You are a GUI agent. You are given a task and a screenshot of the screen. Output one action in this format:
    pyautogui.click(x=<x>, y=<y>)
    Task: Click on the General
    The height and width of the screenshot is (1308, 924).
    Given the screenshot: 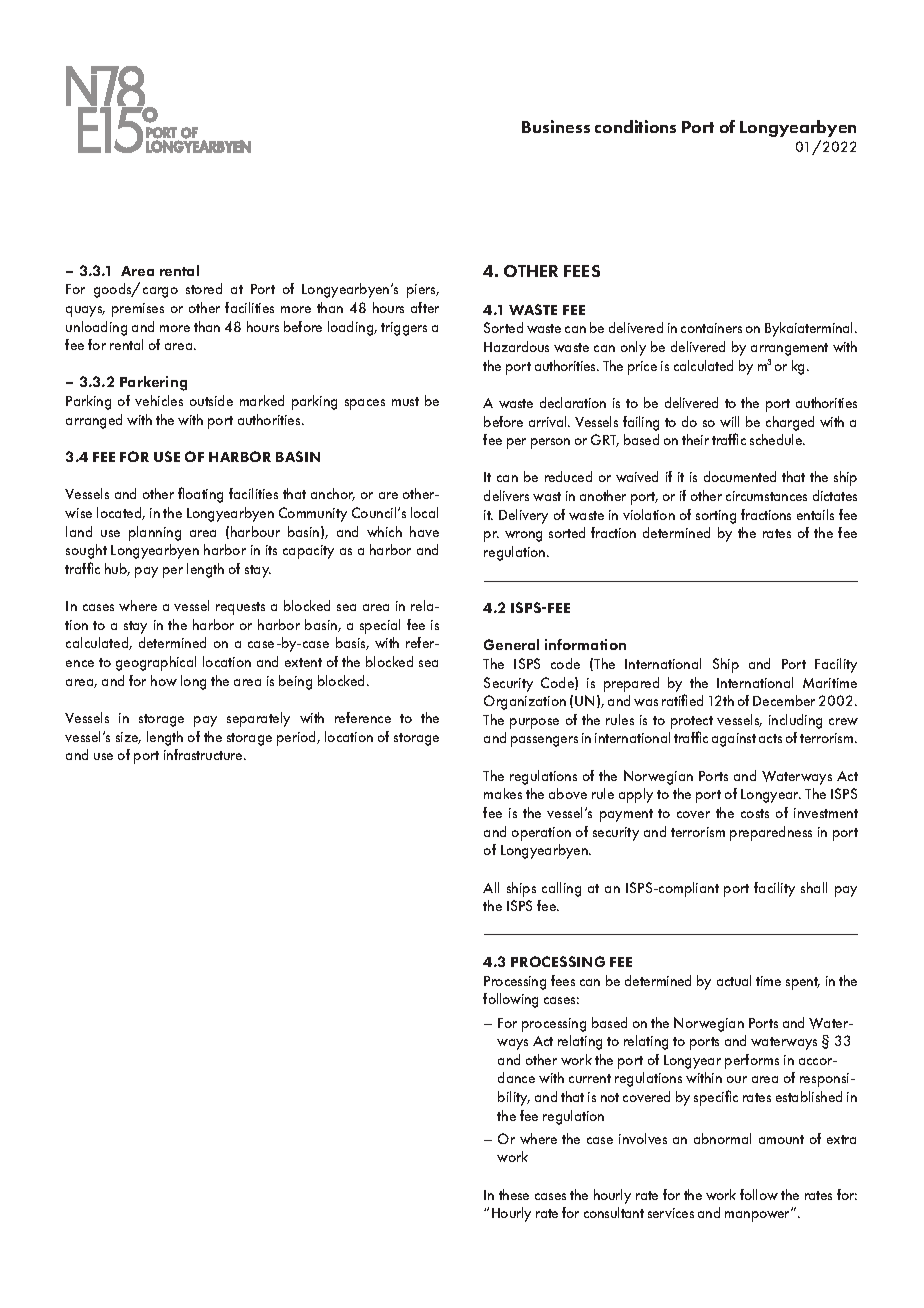 What is the action you would take?
    pyautogui.click(x=511, y=644)
